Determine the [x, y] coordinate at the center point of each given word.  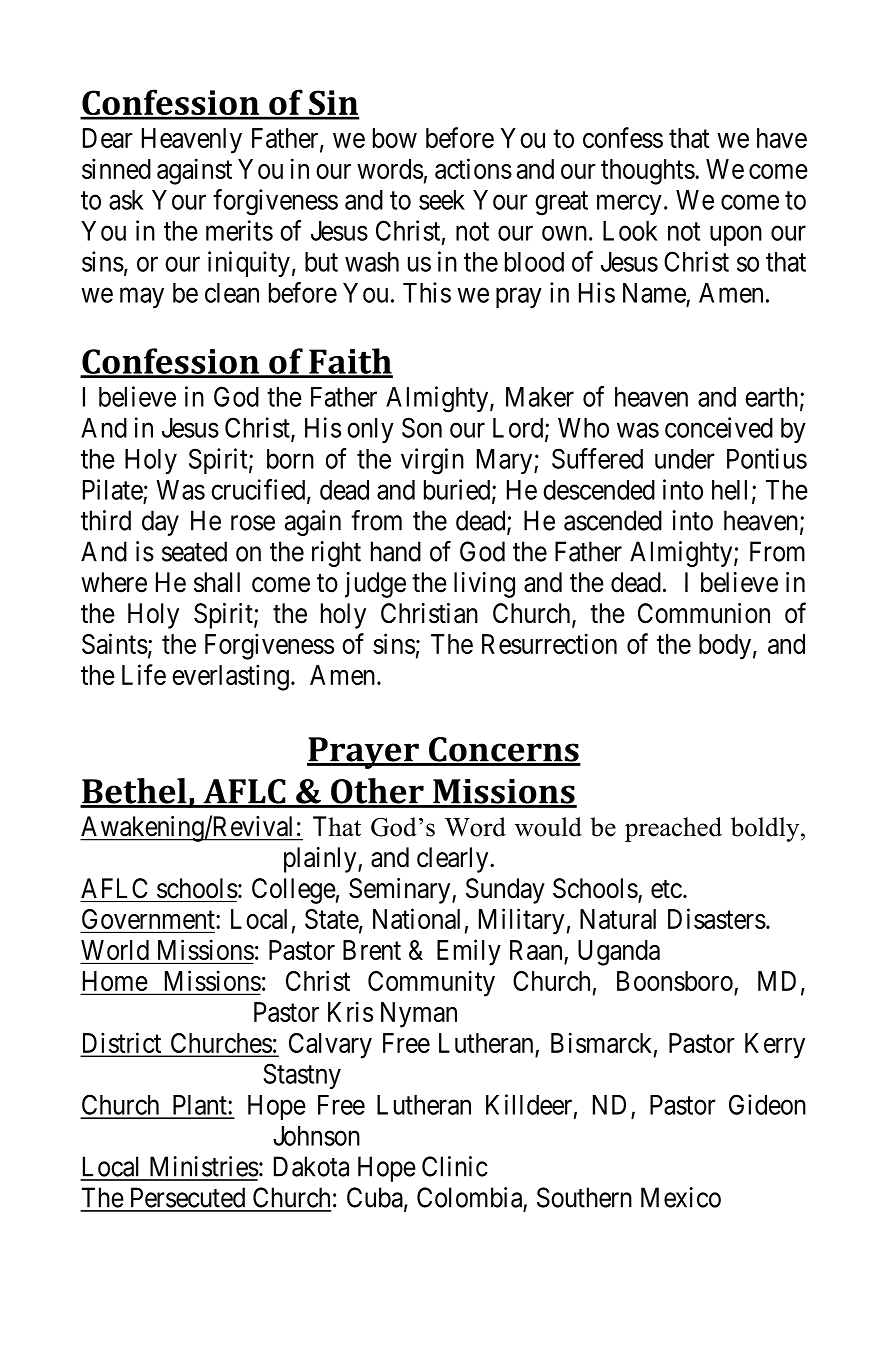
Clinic [455, 1166]
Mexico [681, 1197]
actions [473, 168]
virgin [432, 461]
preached [673, 829]
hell [729, 490]
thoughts [648, 172]
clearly [454, 860]
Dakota [311, 1166]
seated [194, 551]
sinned [116, 168]
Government [149, 920]
